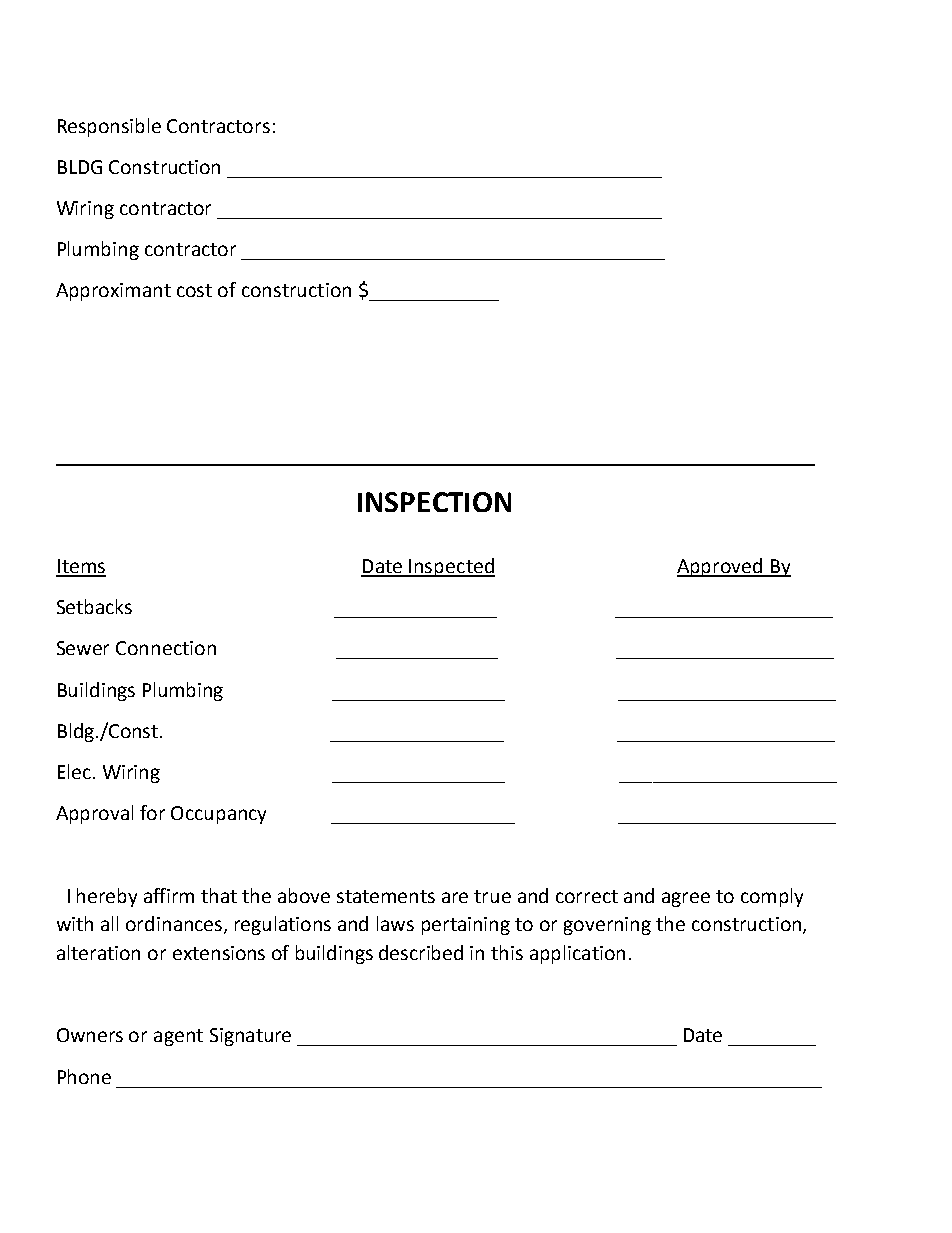 The width and height of the screenshot is (952, 1233). What do you see at coordinates (218, 815) in the screenshot?
I see `Occupancy` at bounding box center [218, 815].
